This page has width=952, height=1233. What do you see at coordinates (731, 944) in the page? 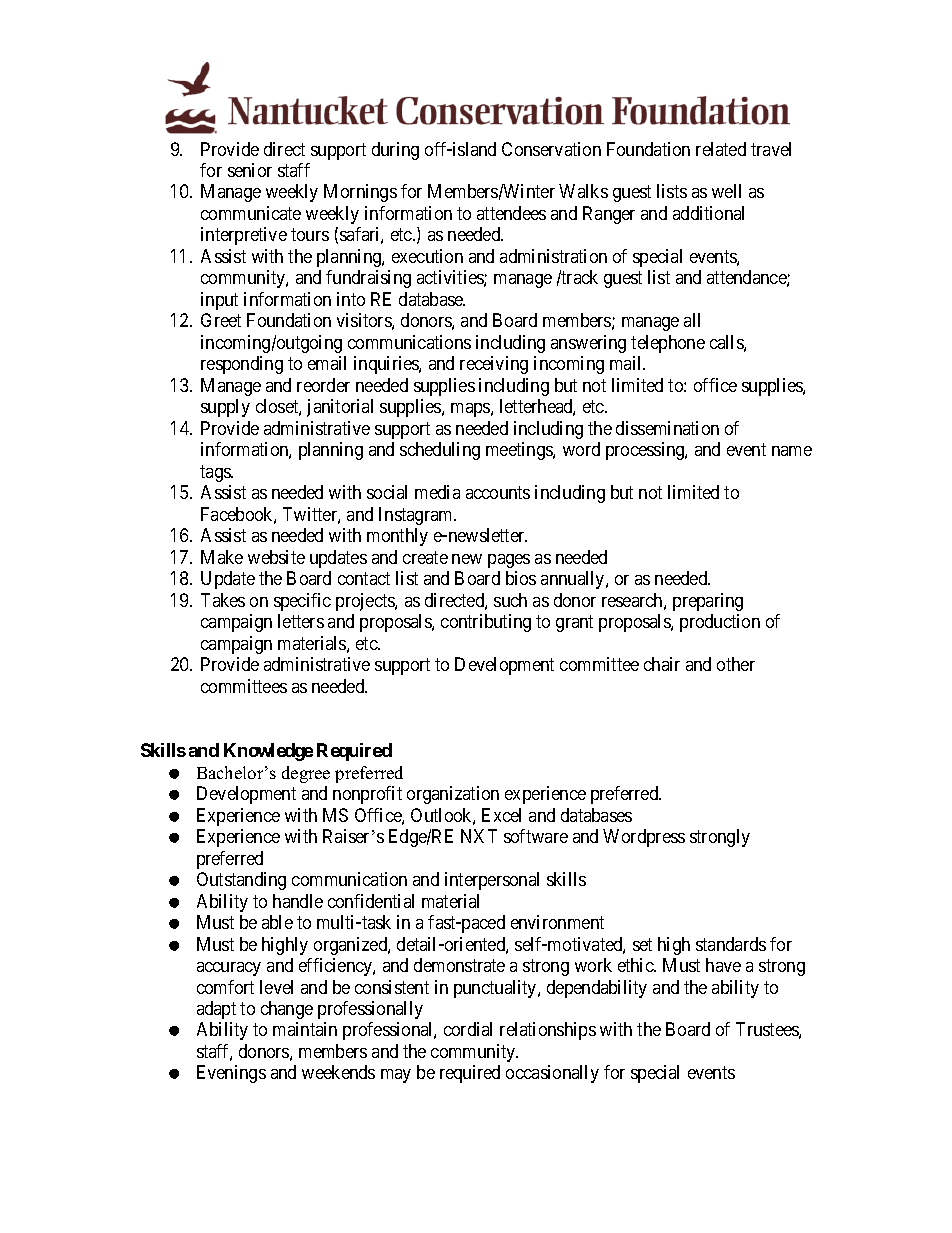
I see `standards` at bounding box center [731, 944].
